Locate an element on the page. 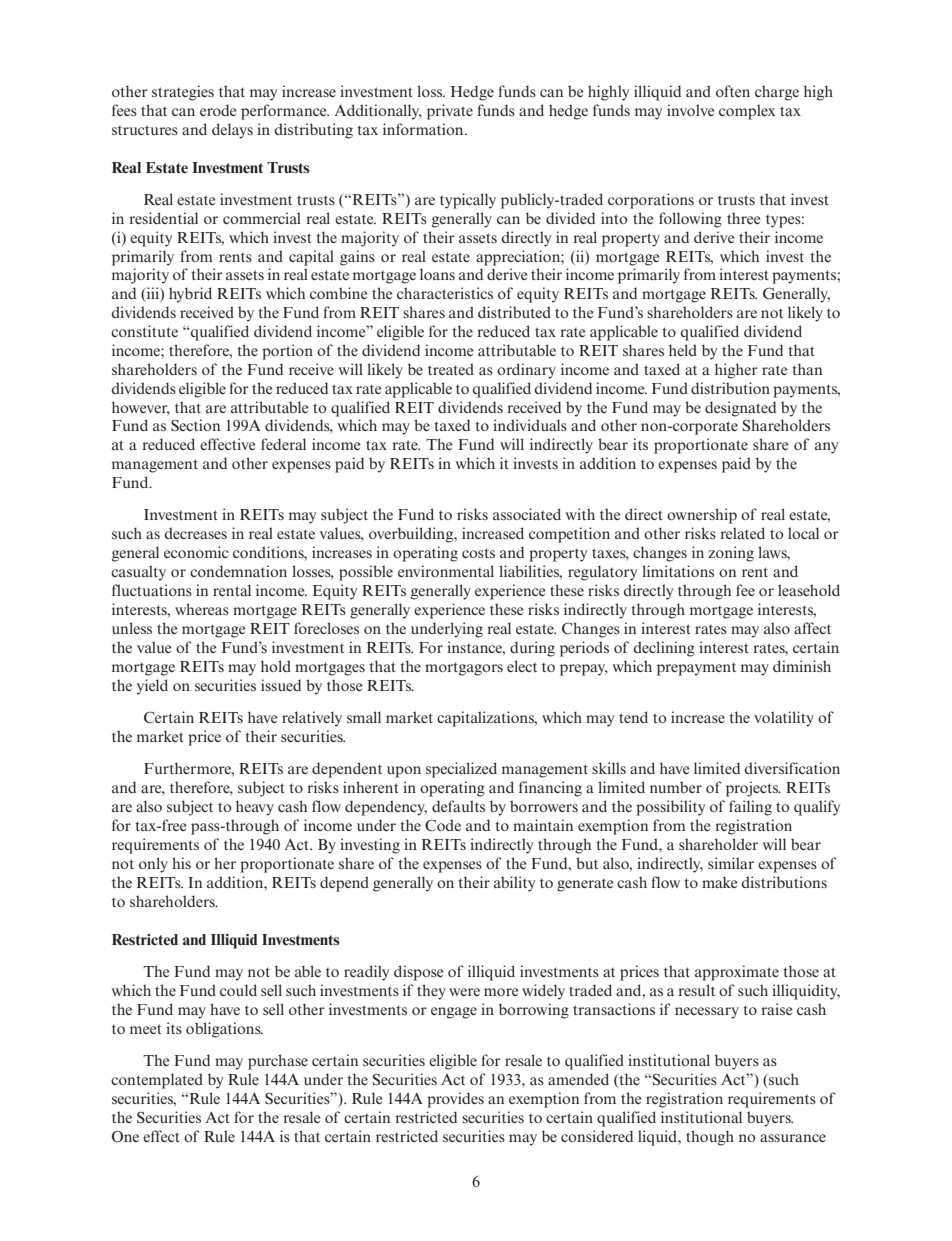 The width and height of the document is (952, 1241). erode is located at coordinates (218, 110).
